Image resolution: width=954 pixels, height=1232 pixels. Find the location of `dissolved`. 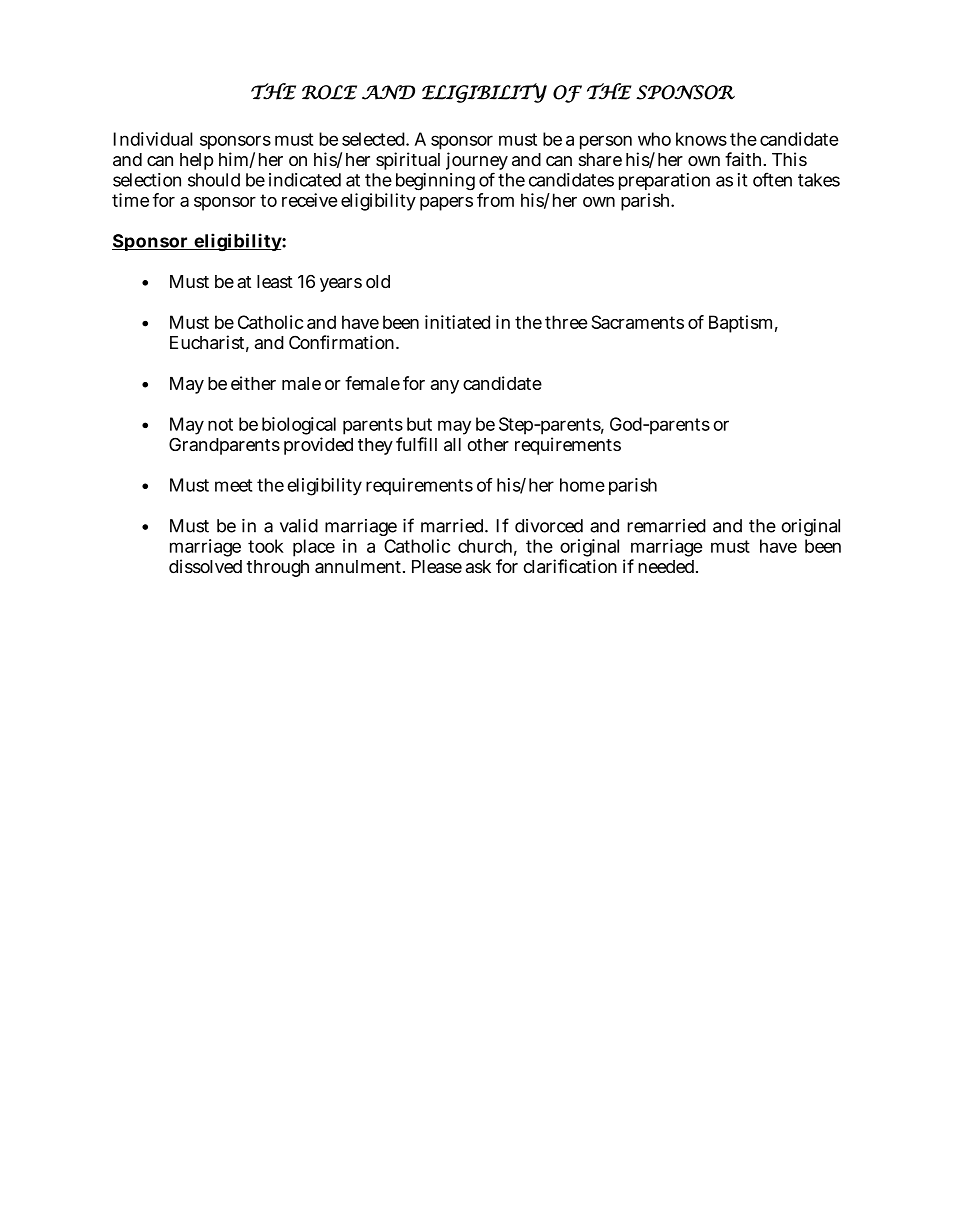

dissolved is located at coordinates (205, 566).
